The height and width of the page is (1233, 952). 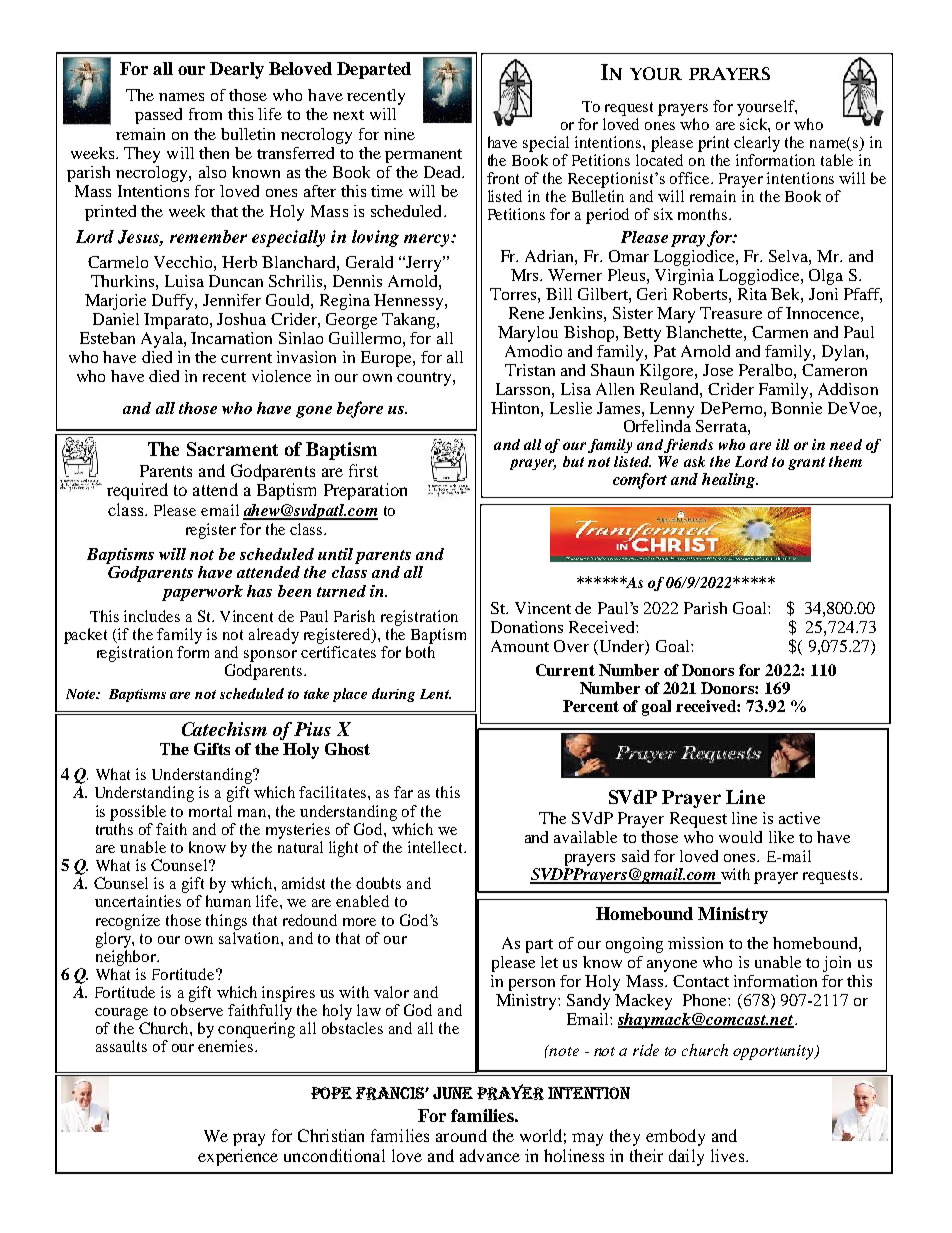 What do you see at coordinates (799, 818) in the page?
I see `active` at bounding box center [799, 818].
